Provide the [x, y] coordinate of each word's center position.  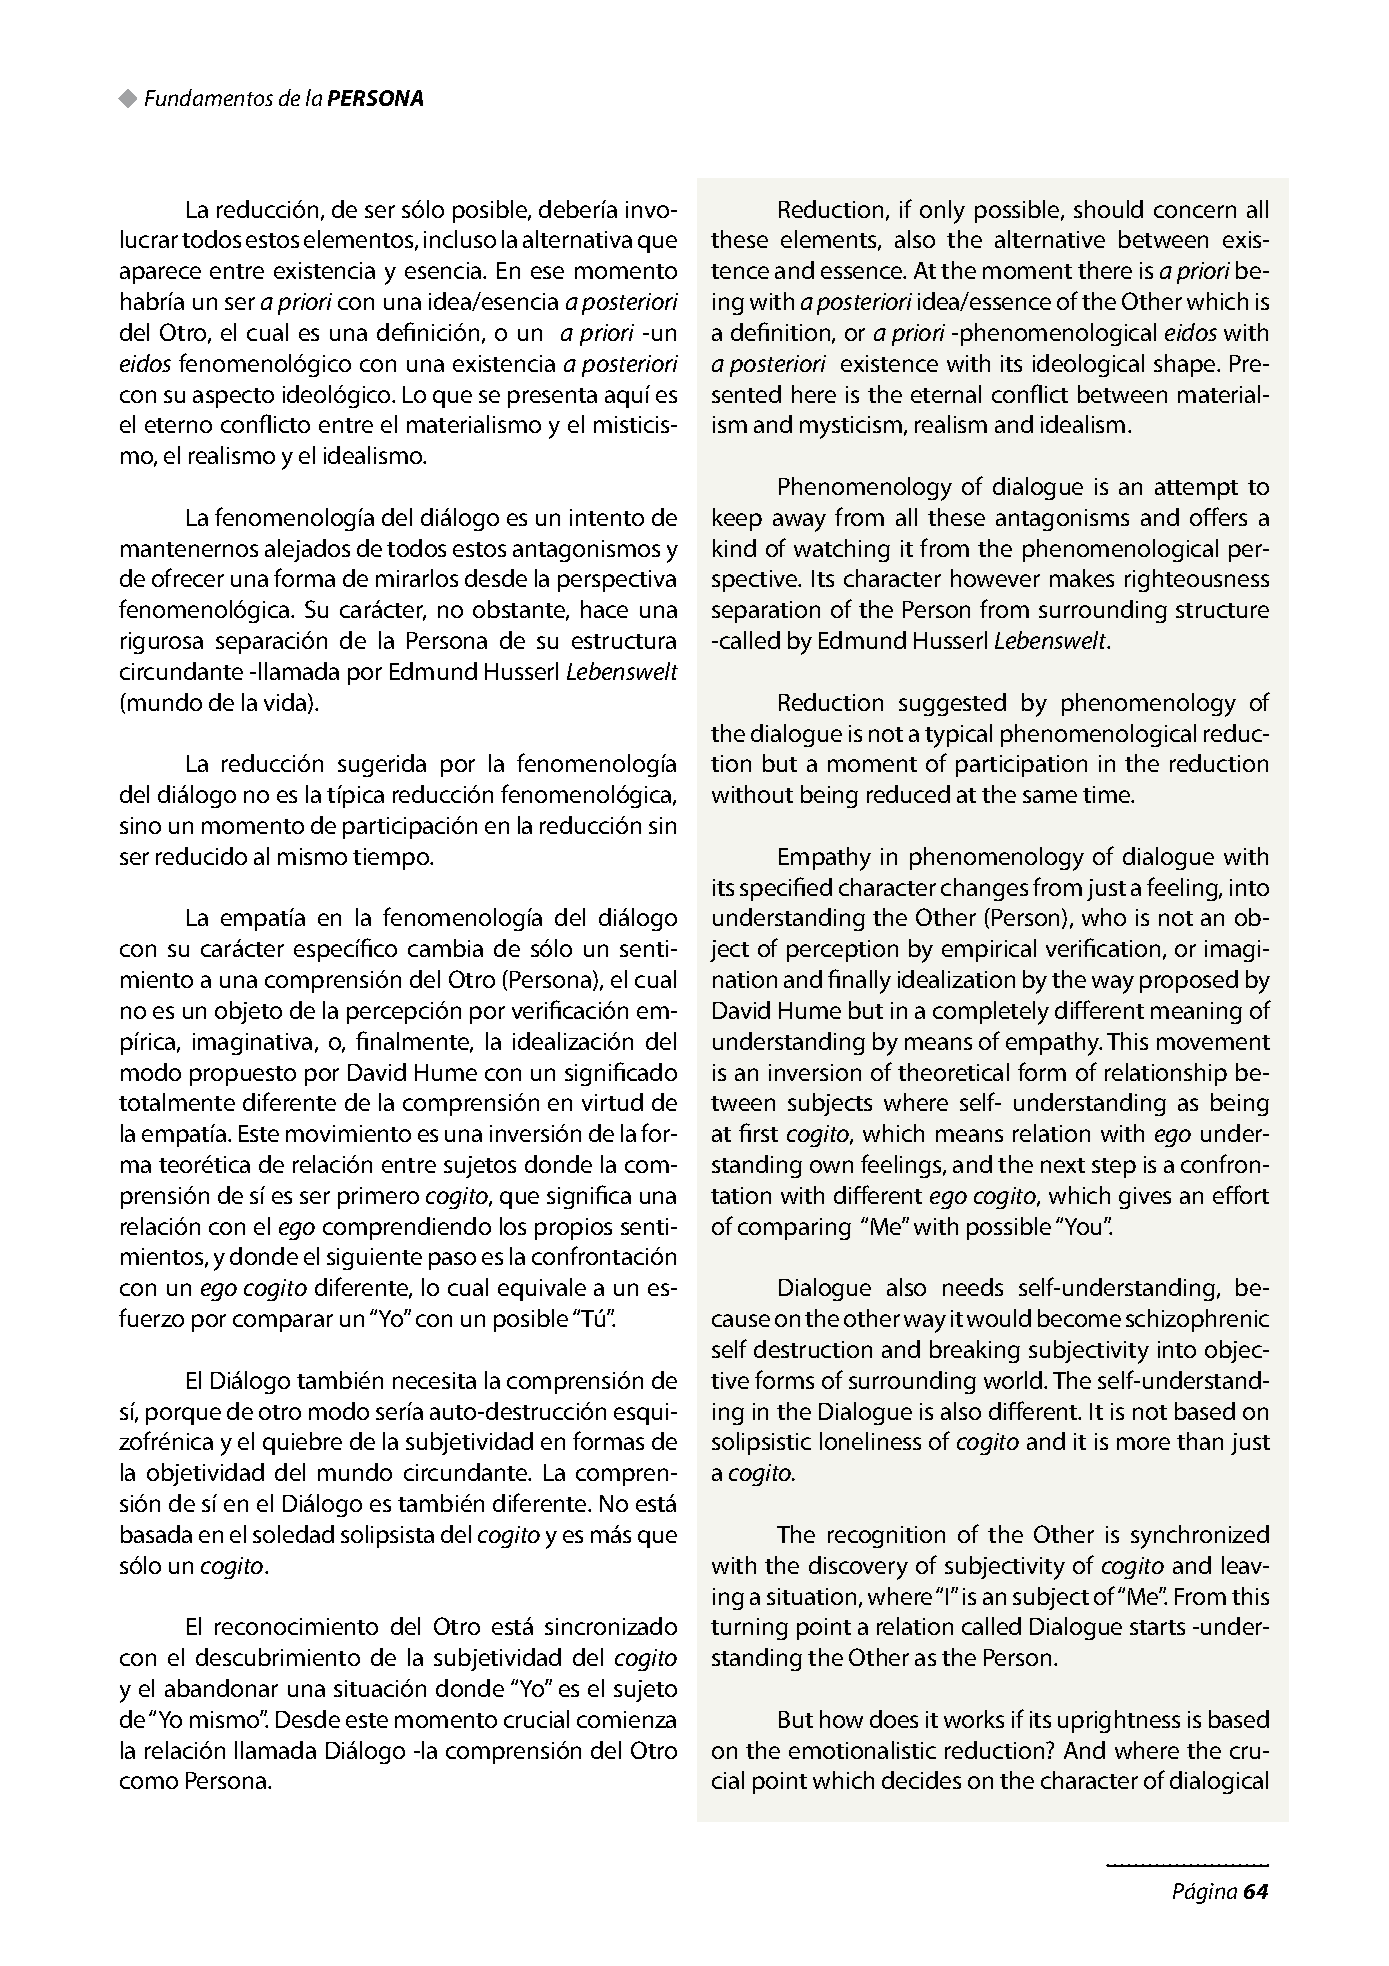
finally [859, 981]
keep [737, 519]
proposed [1189, 981]
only [942, 212]
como [149, 1782]
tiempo [392, 859]
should [1108, 209]
